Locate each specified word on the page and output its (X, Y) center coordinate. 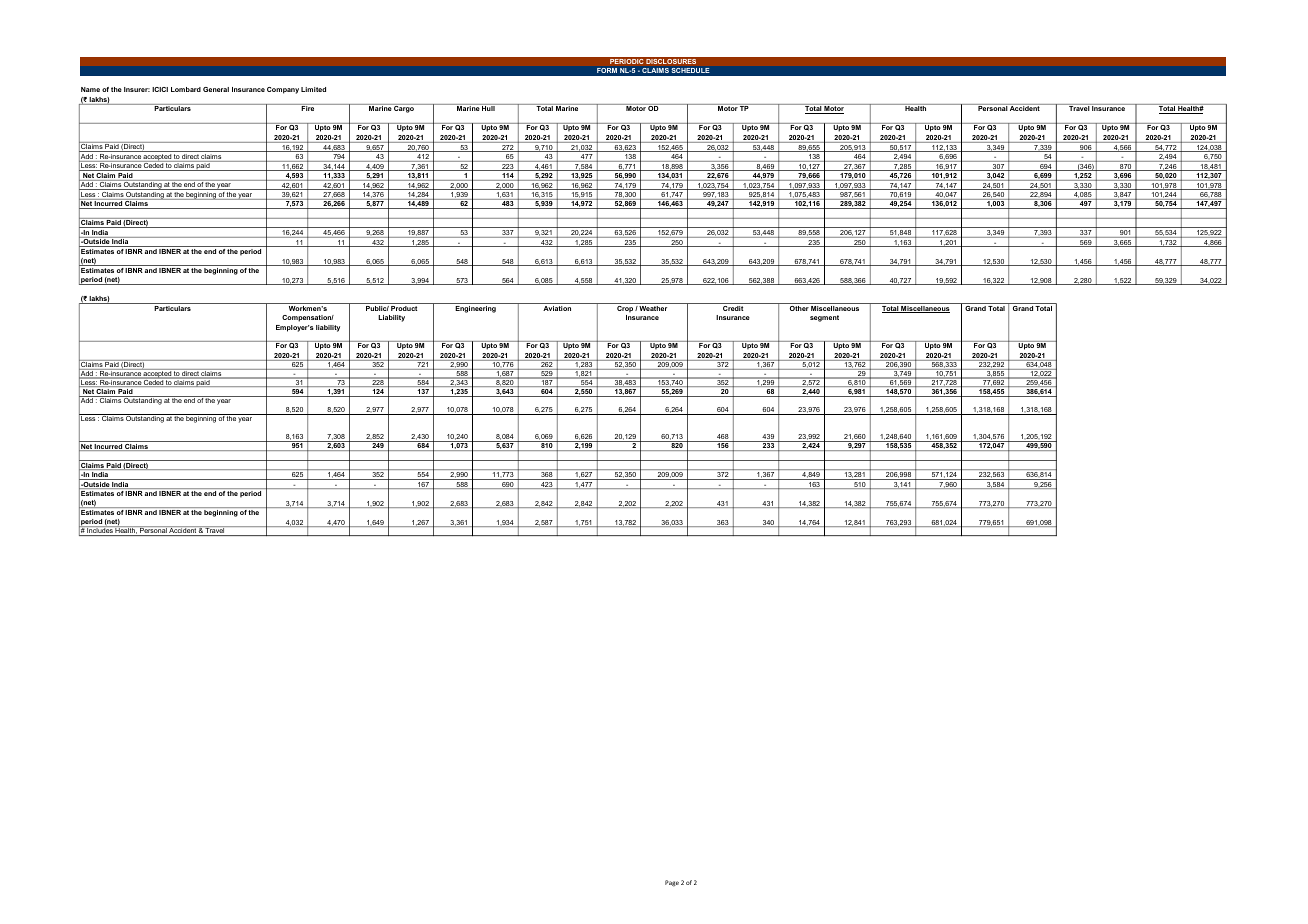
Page (672, 883)
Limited (313, 89)
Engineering (475, 309)
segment (824, 318)
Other (799, 308)
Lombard (186, 89)
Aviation (557, 308)
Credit (733, 308)
